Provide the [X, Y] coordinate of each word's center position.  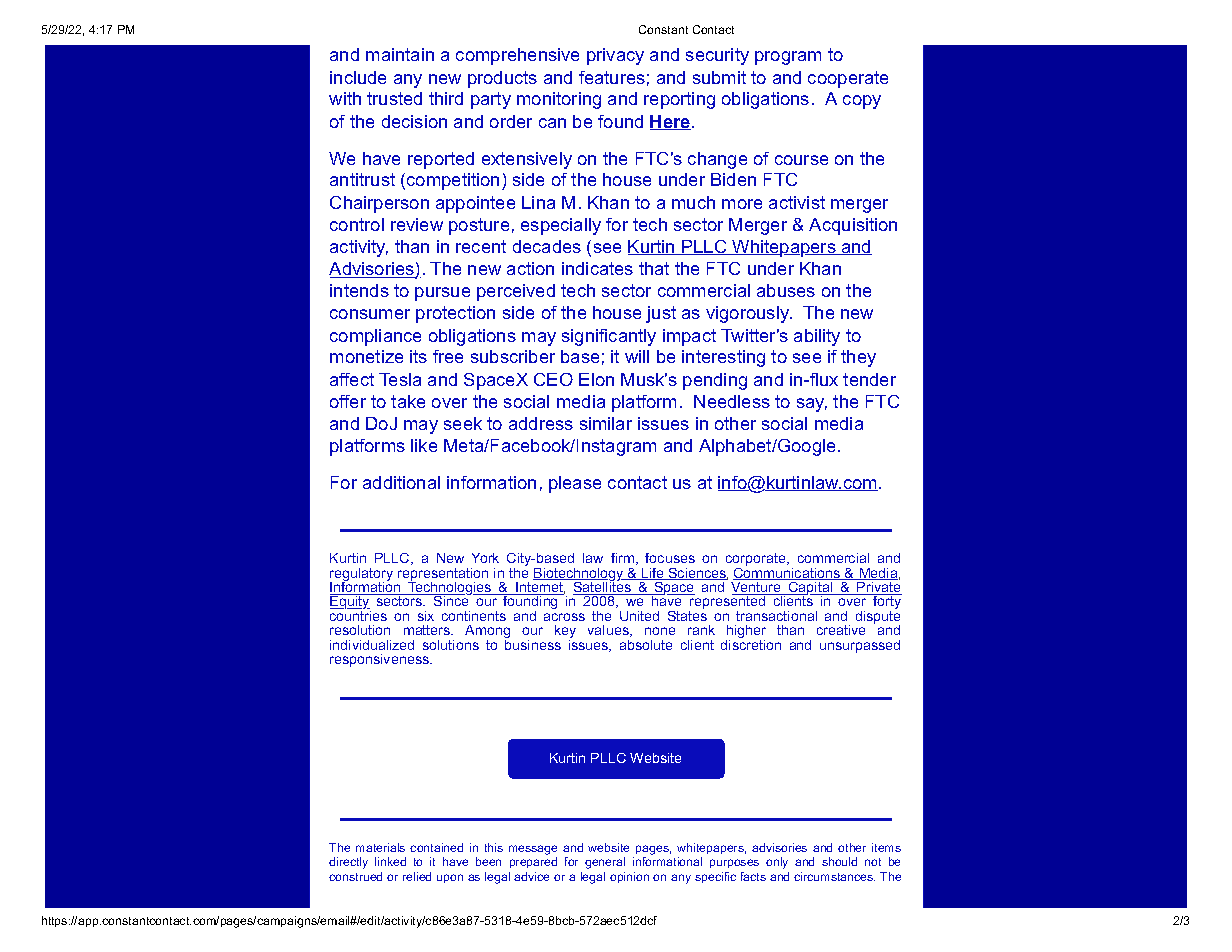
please [575, 484]
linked [390, 861]
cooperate [848, 79]
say [812, 405]
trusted [394, 98]
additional [401, 482]
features [612, 77]
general [605, 863]
